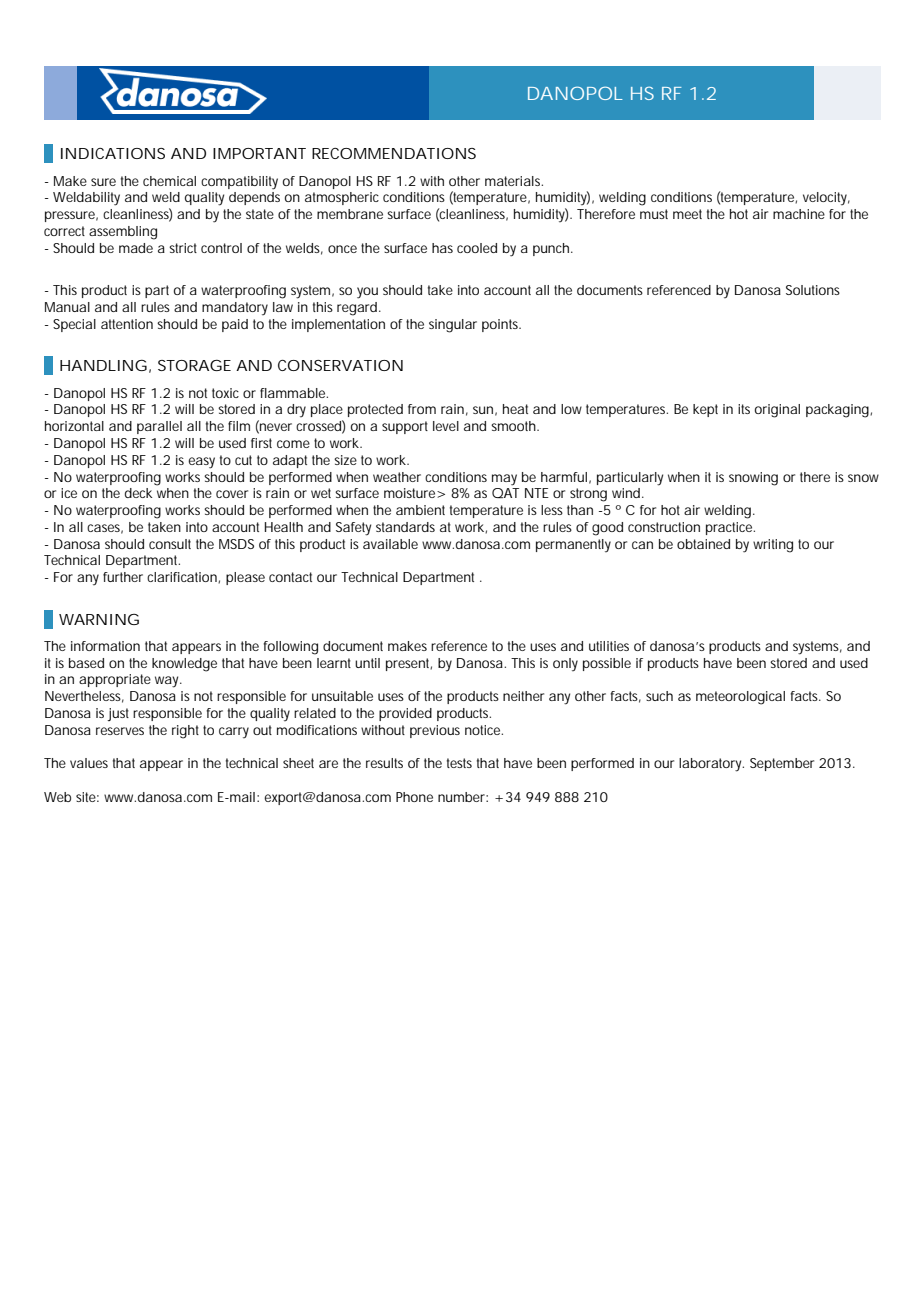 This screenshot has height=1308, width=924. Describe the element at coordinates (405, 527) in the screenshot. I see `standards` at that location.
